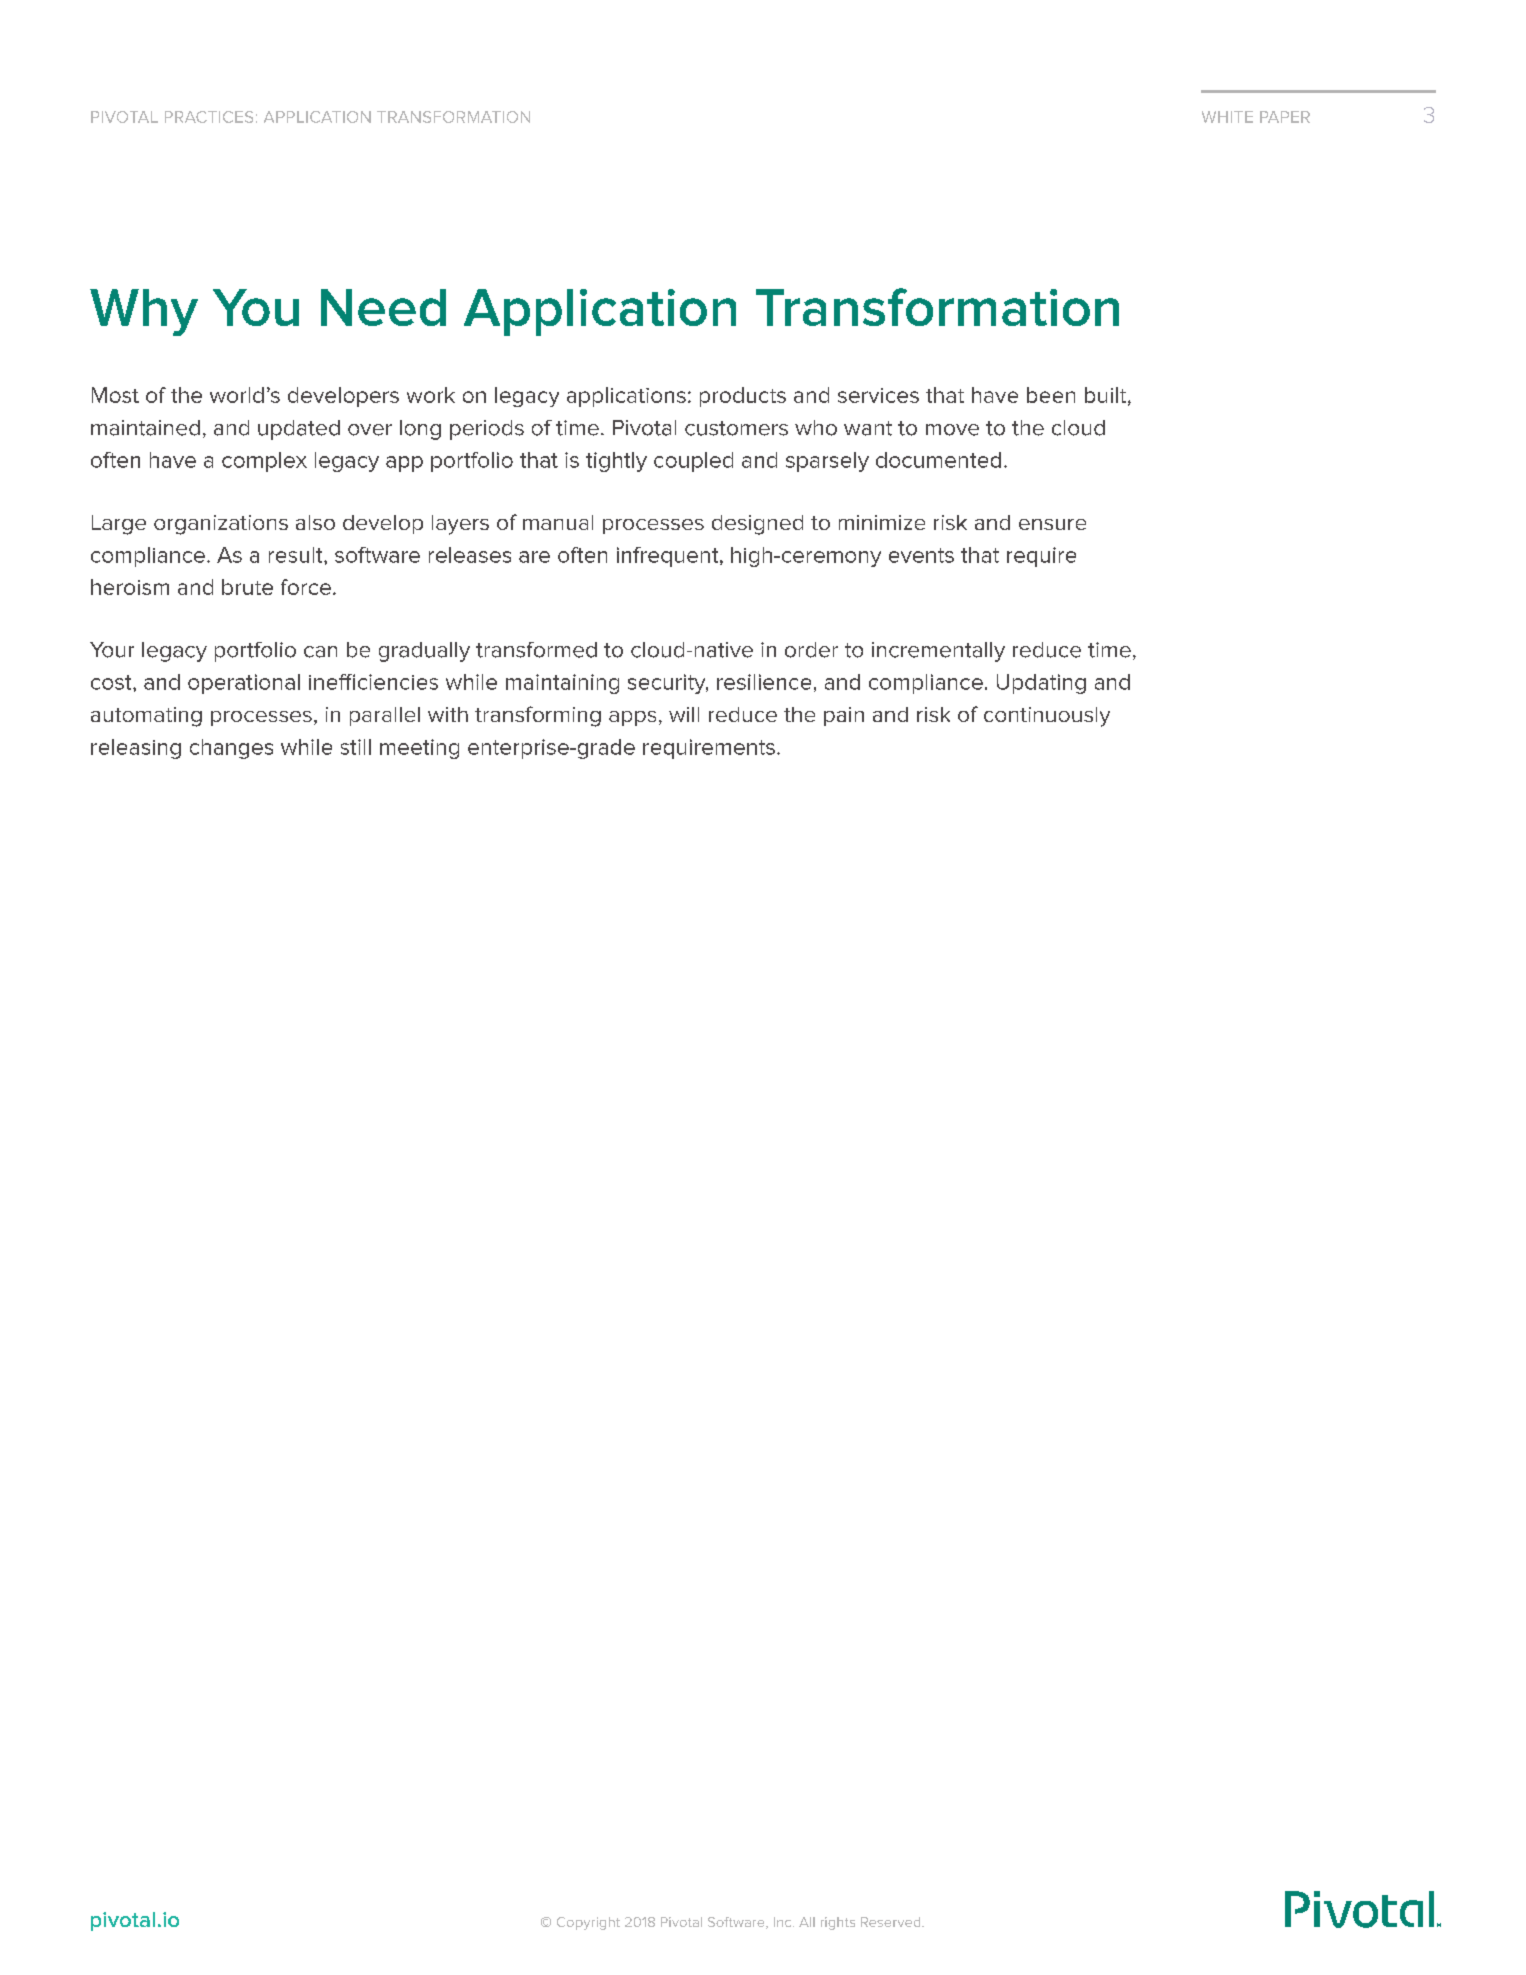  I want to click on WHITE, so click(1227, 117).
